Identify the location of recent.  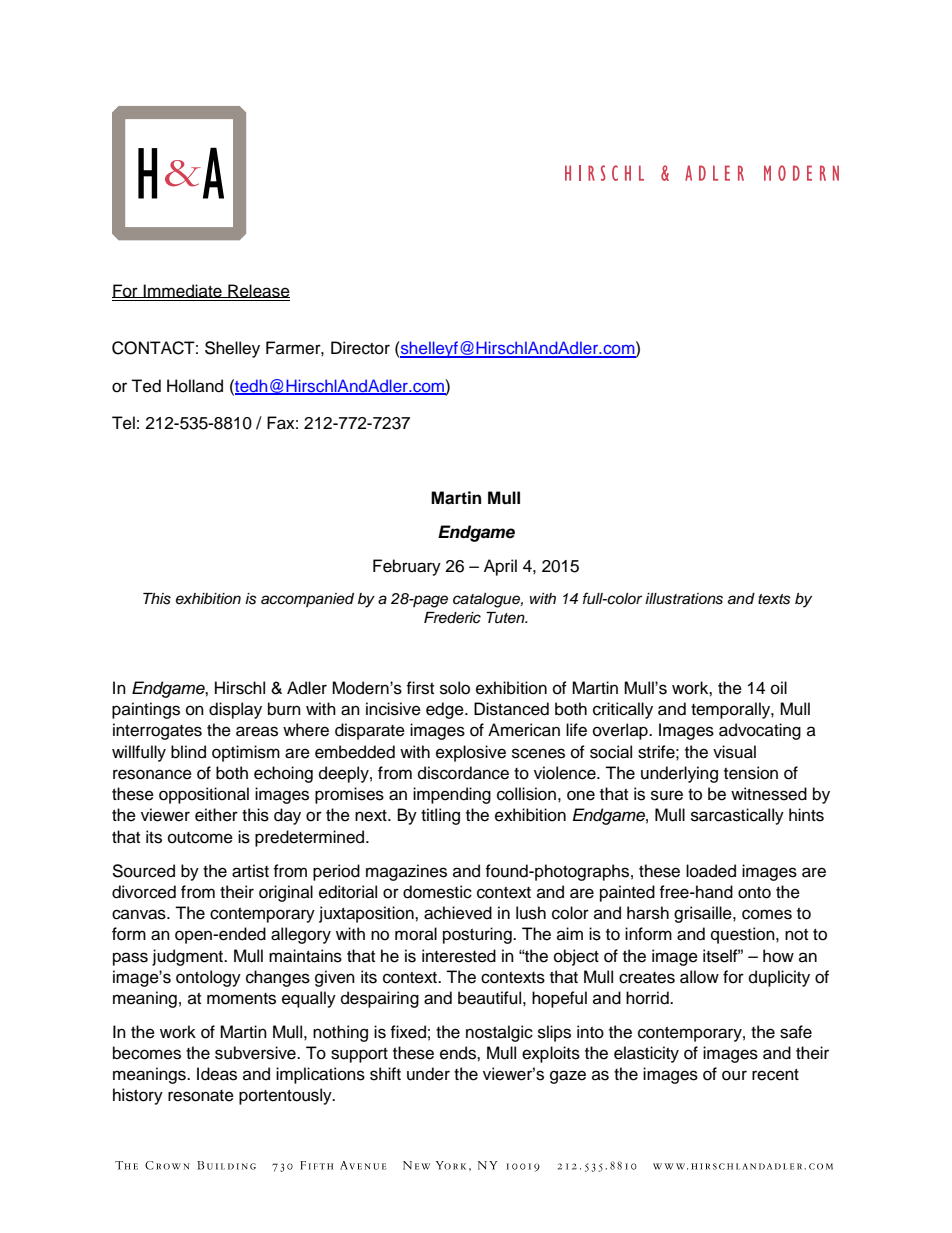
(775, 1075).
